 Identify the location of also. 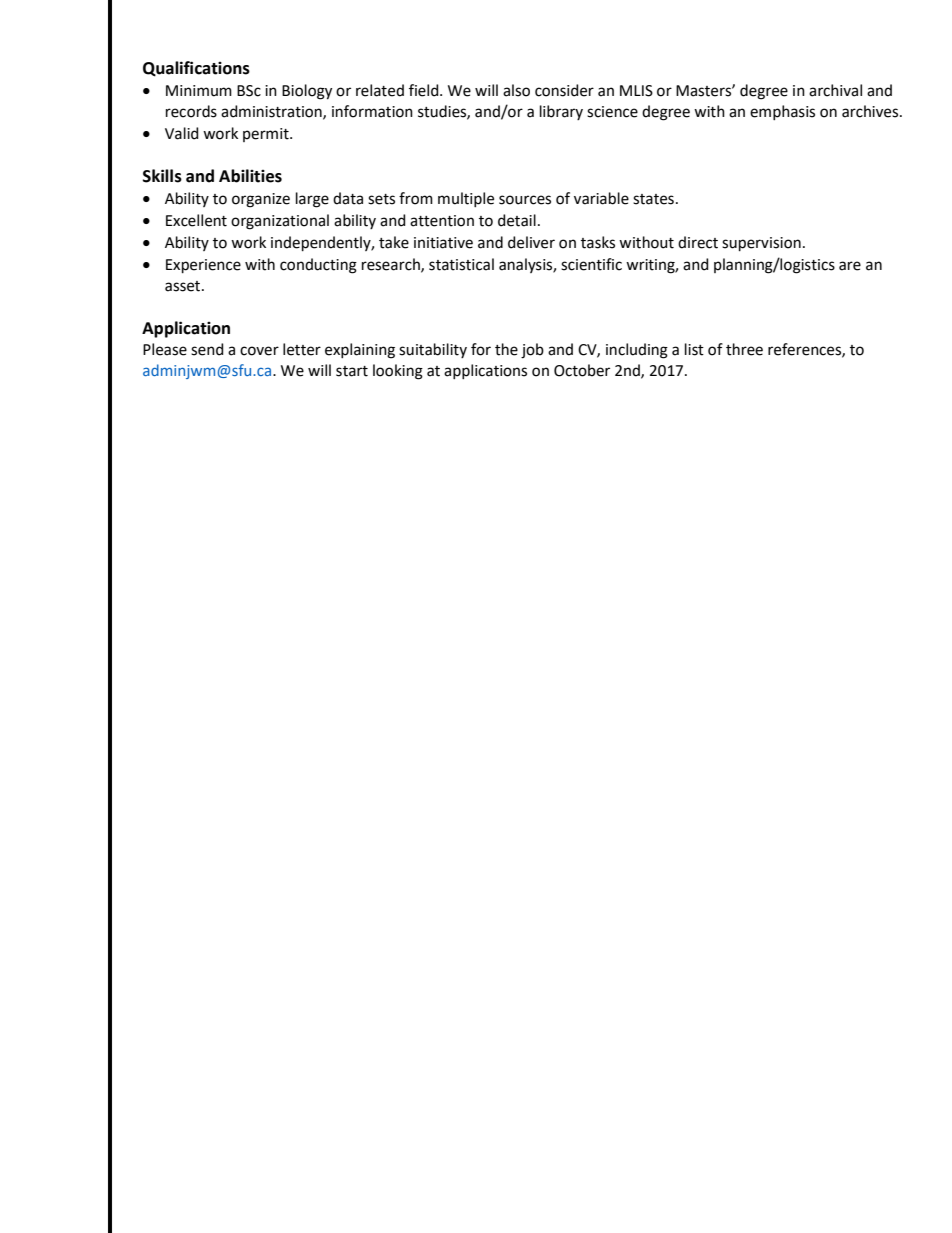
(516, 90).
